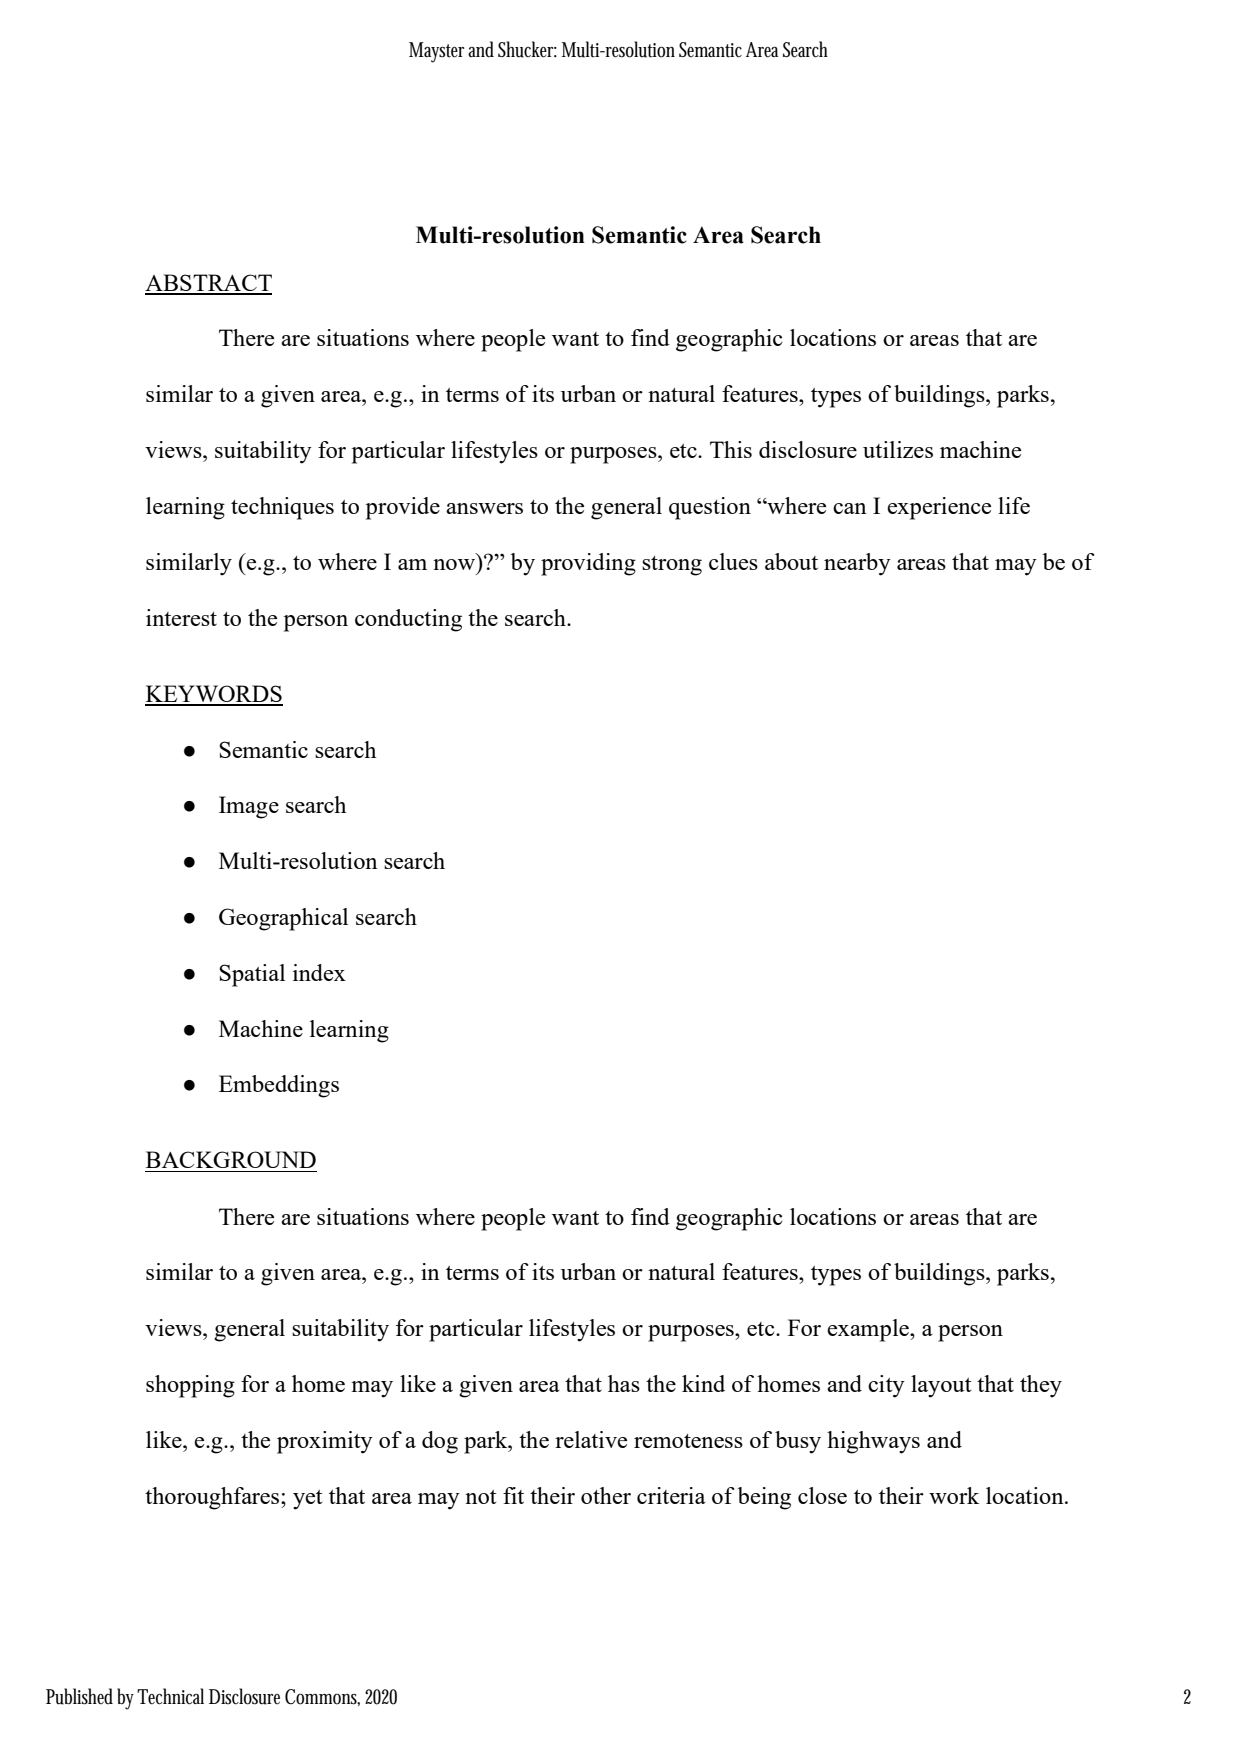  What do you see at coordinates (869, 1330) in the document?
I see `example` at bounding box center [869, 1330].
